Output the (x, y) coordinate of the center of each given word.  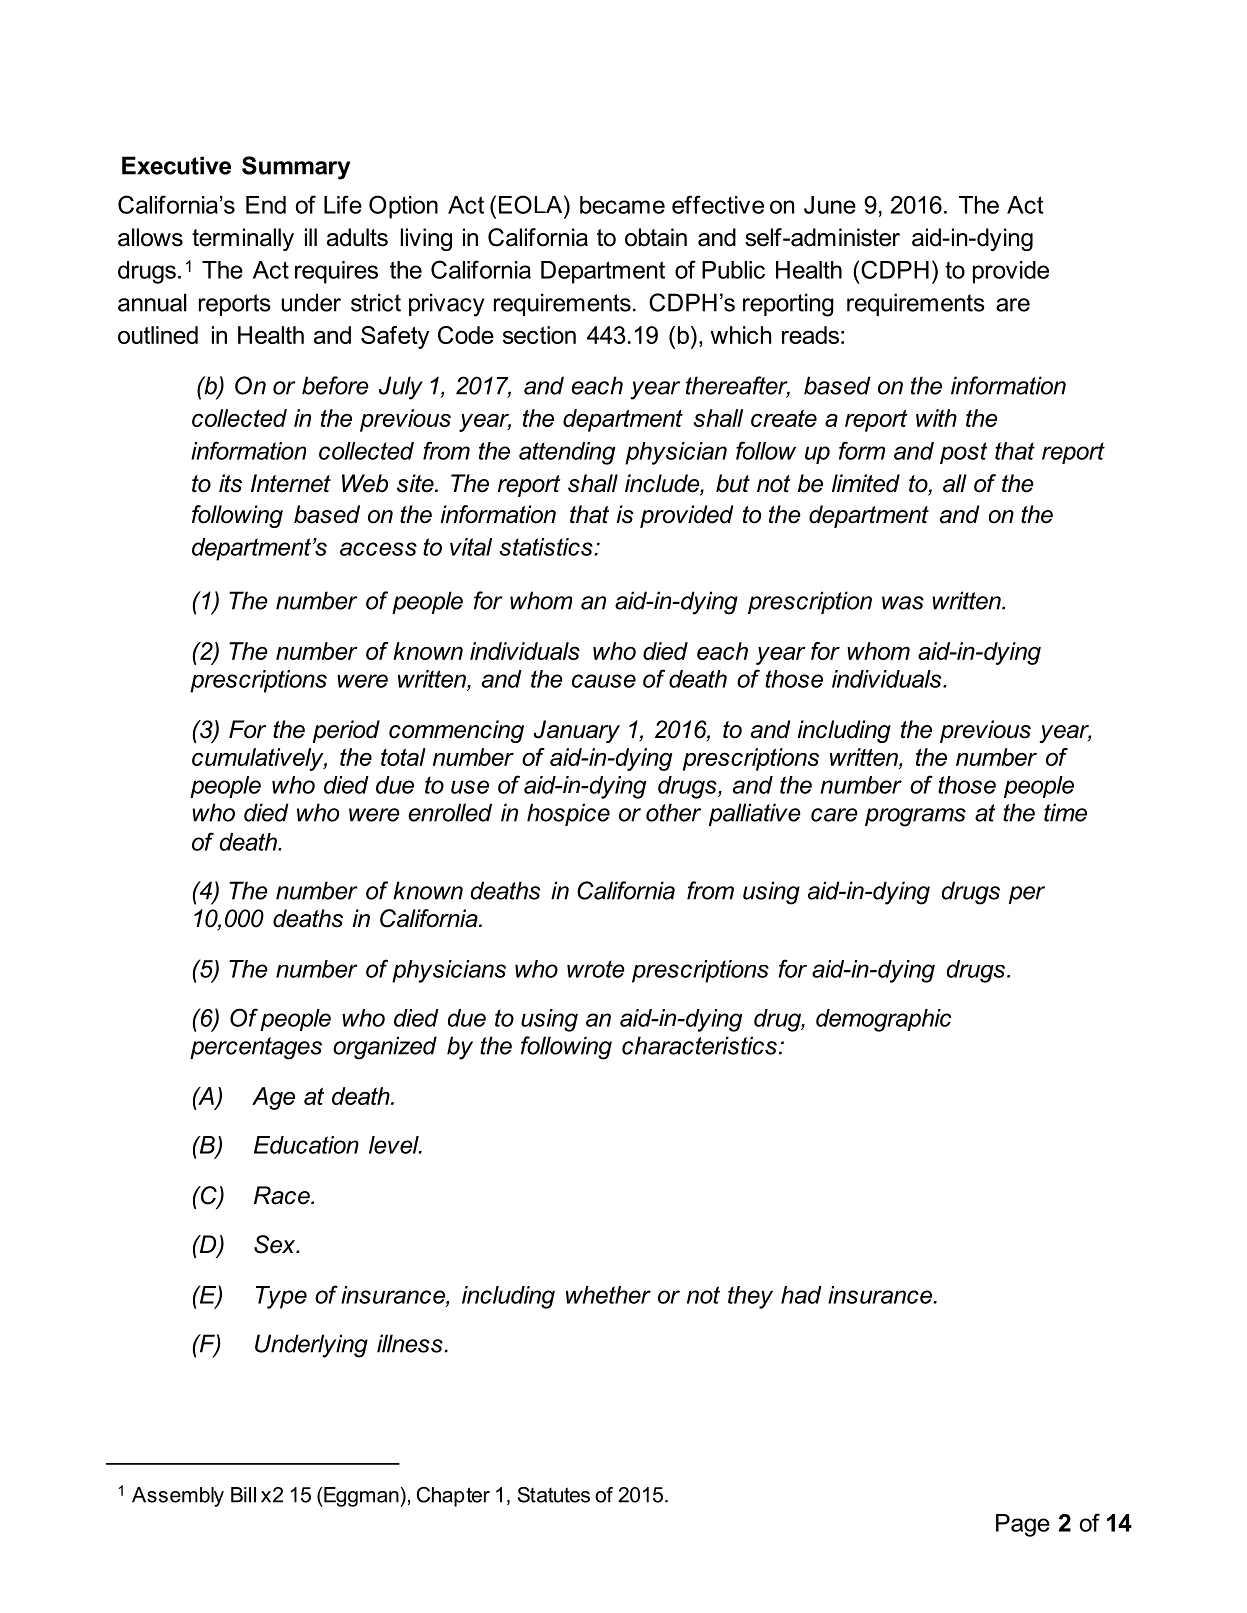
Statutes (554, 1495)
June (830, 205)
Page (1023, 1525)
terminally (243, 239)
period (346, 731)
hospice (568, 814)
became (622, 205)
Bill (243, 1495)
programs (915, 817)
